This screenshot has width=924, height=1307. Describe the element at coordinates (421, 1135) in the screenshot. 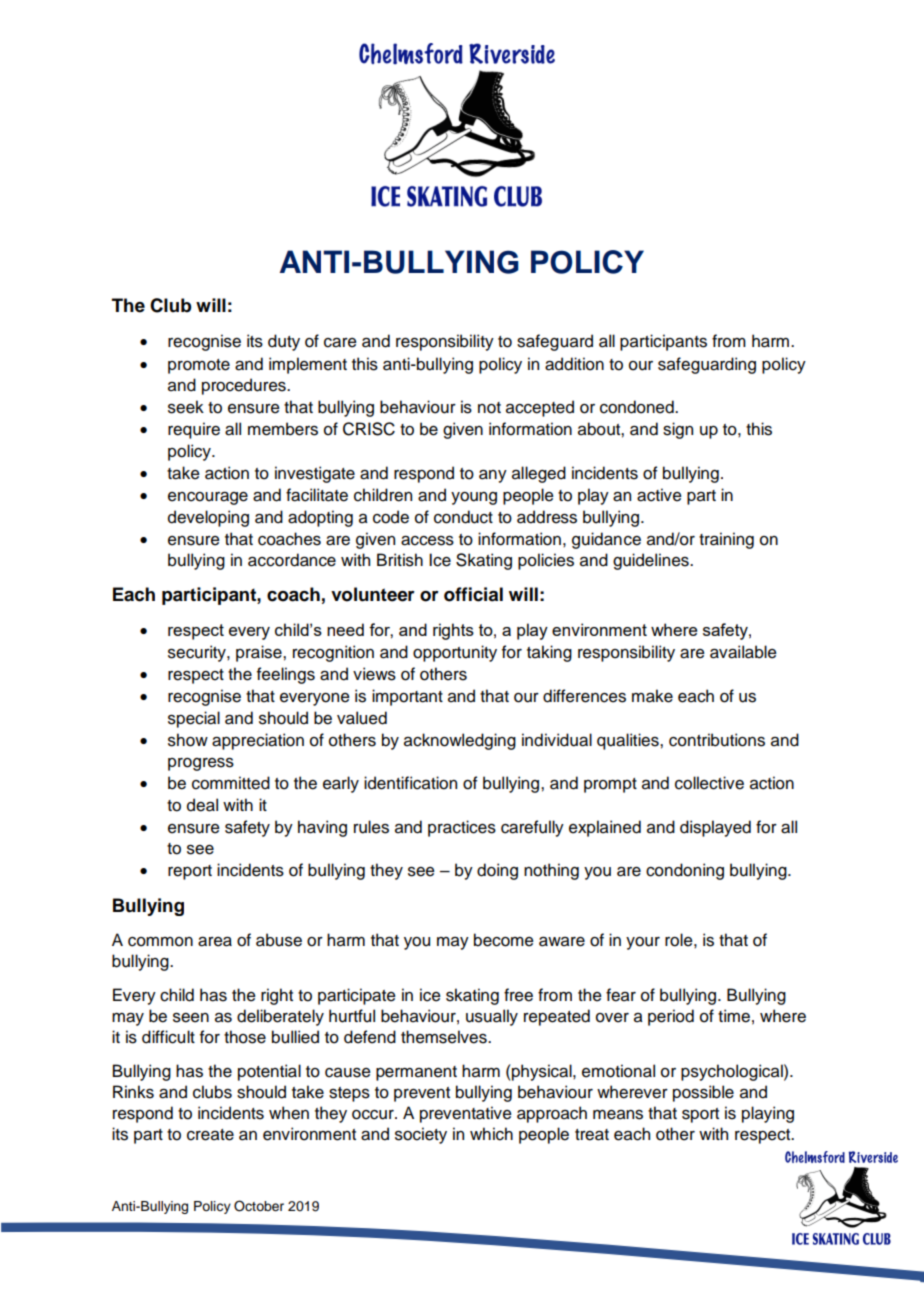

I see `society` at that location.
